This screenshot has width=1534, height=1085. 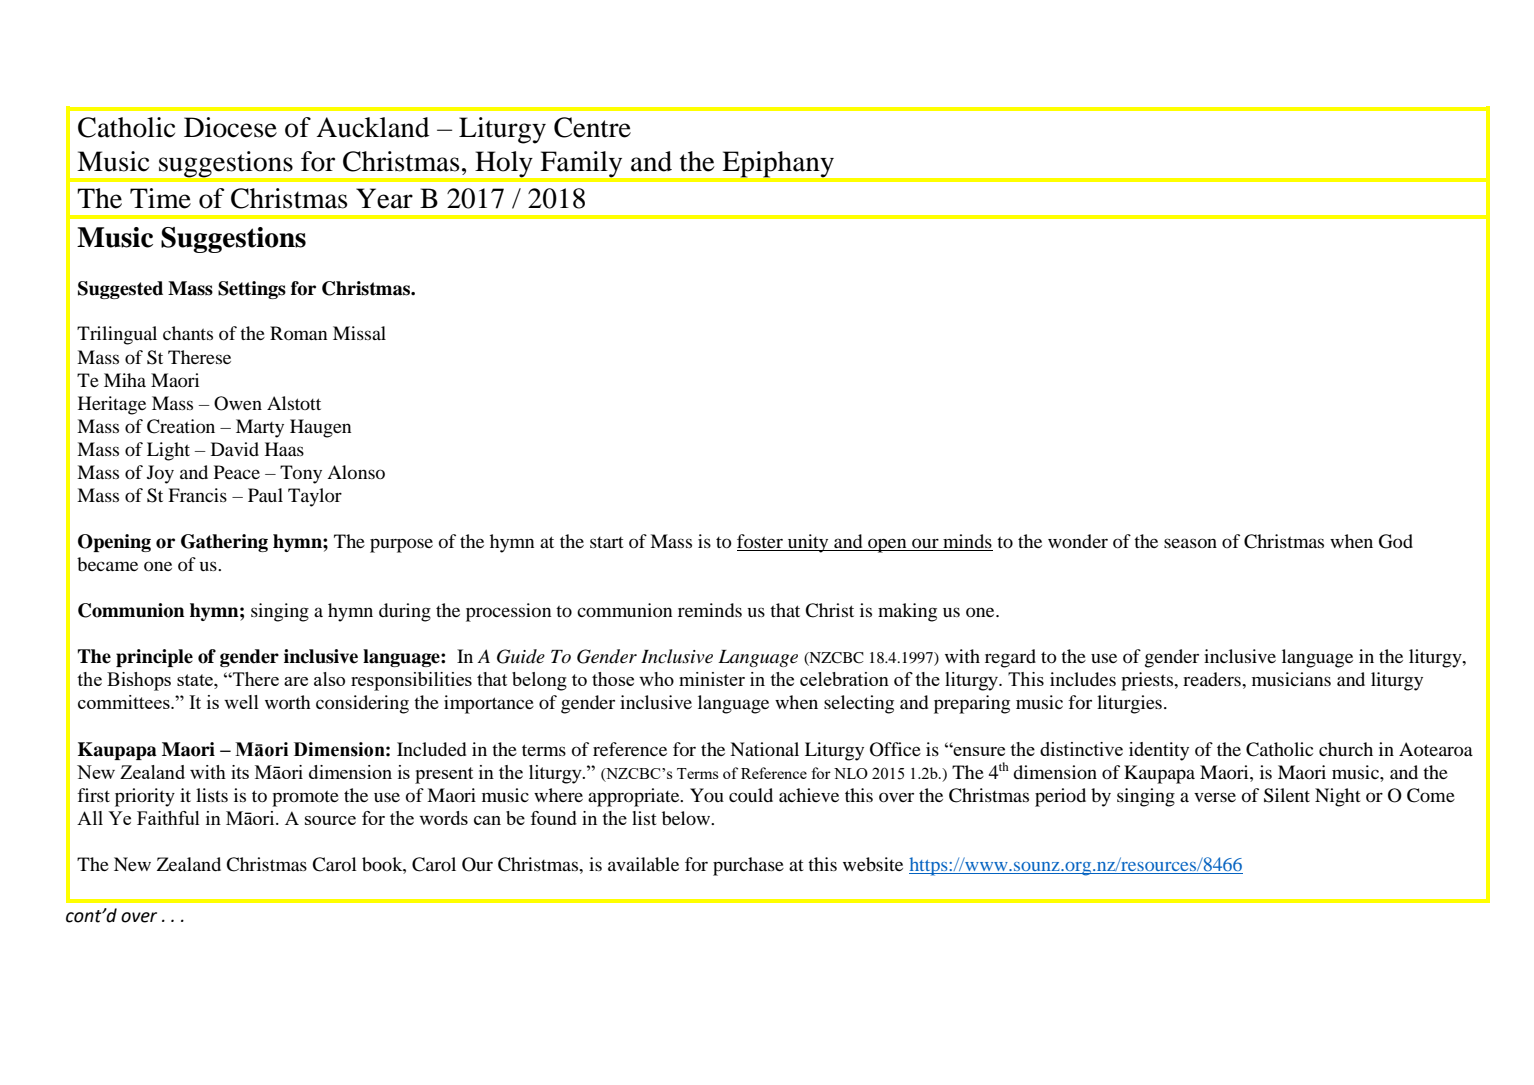 I want to click on Faithful, so click(x=168, y=818).
